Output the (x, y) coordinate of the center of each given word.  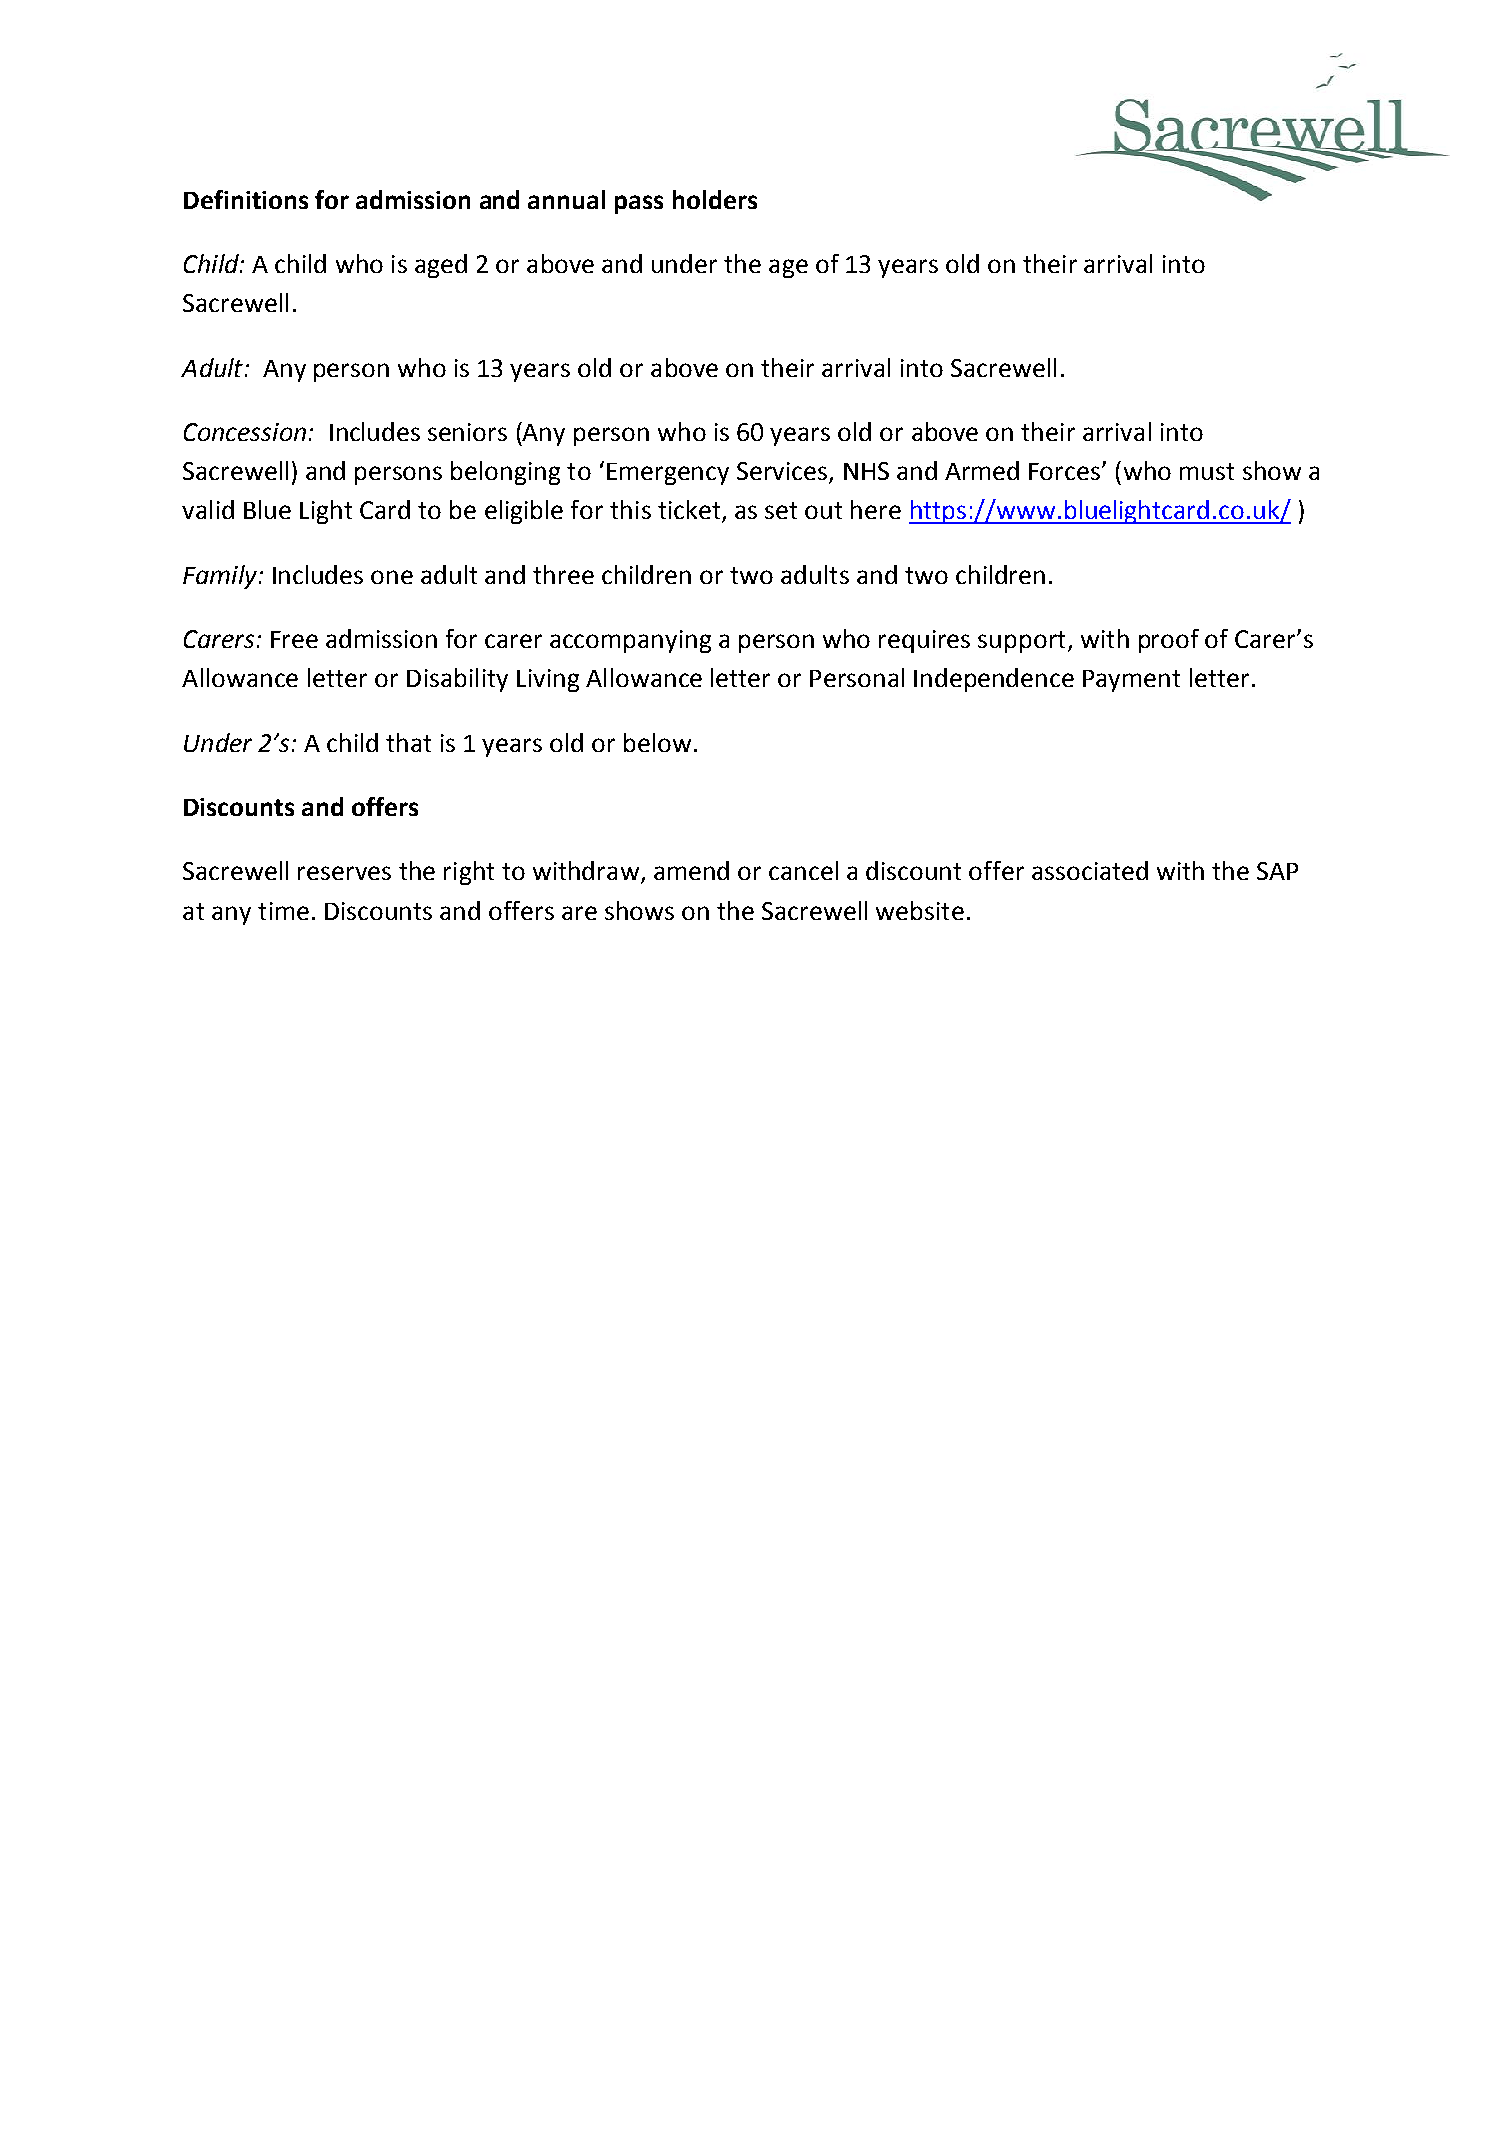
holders (715, 199)
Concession (245, 432)
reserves (344, 873)
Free (294, 639)
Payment (1131, 681)
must (1207, 471)
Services (783, 472)
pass (639, 204)
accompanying (630, 641)
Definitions (246, 199)
